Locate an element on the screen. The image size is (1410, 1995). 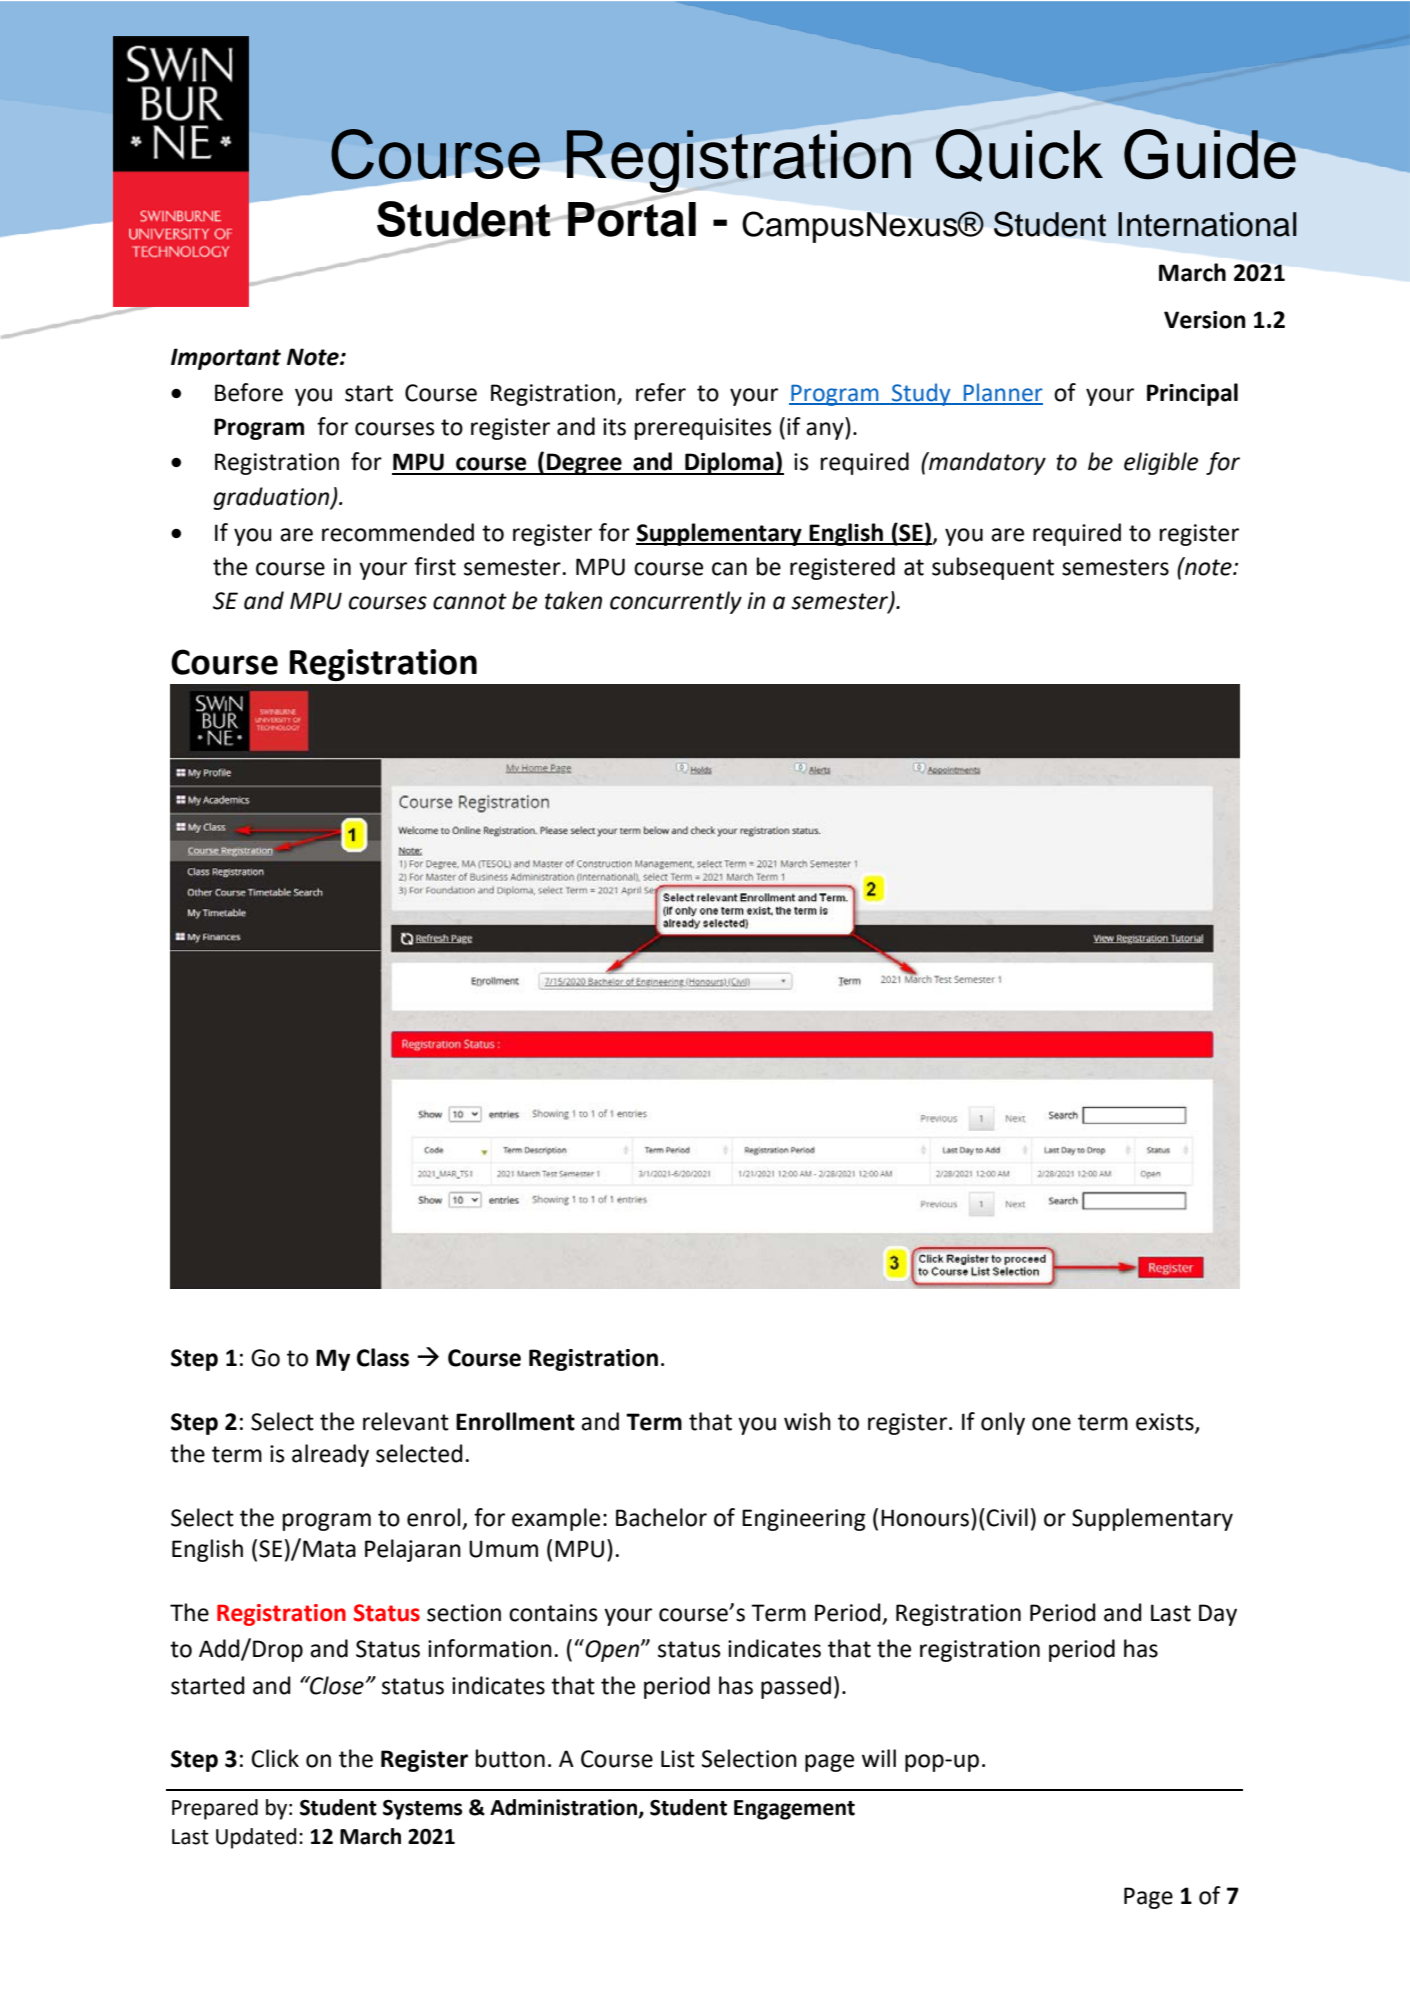
Quick is located at coordinates (1019, 155).
